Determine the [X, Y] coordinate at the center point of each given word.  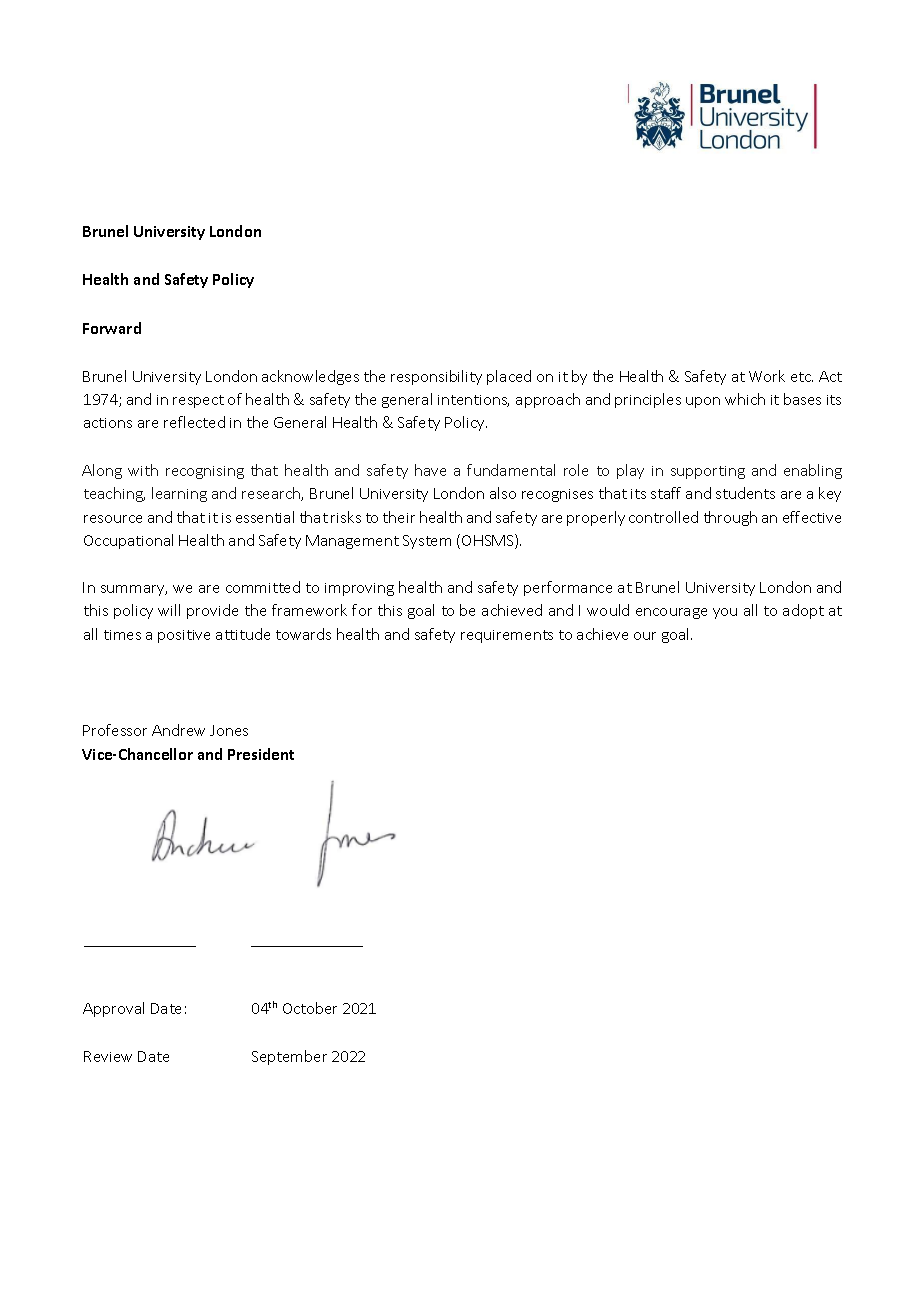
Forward [112, 328]
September [289, 1057]
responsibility [436, 377]
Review [108, 1056]
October [310, 1008]
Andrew [178, 730]
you [725, 613]
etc [802, 377]
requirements [507, 636]
